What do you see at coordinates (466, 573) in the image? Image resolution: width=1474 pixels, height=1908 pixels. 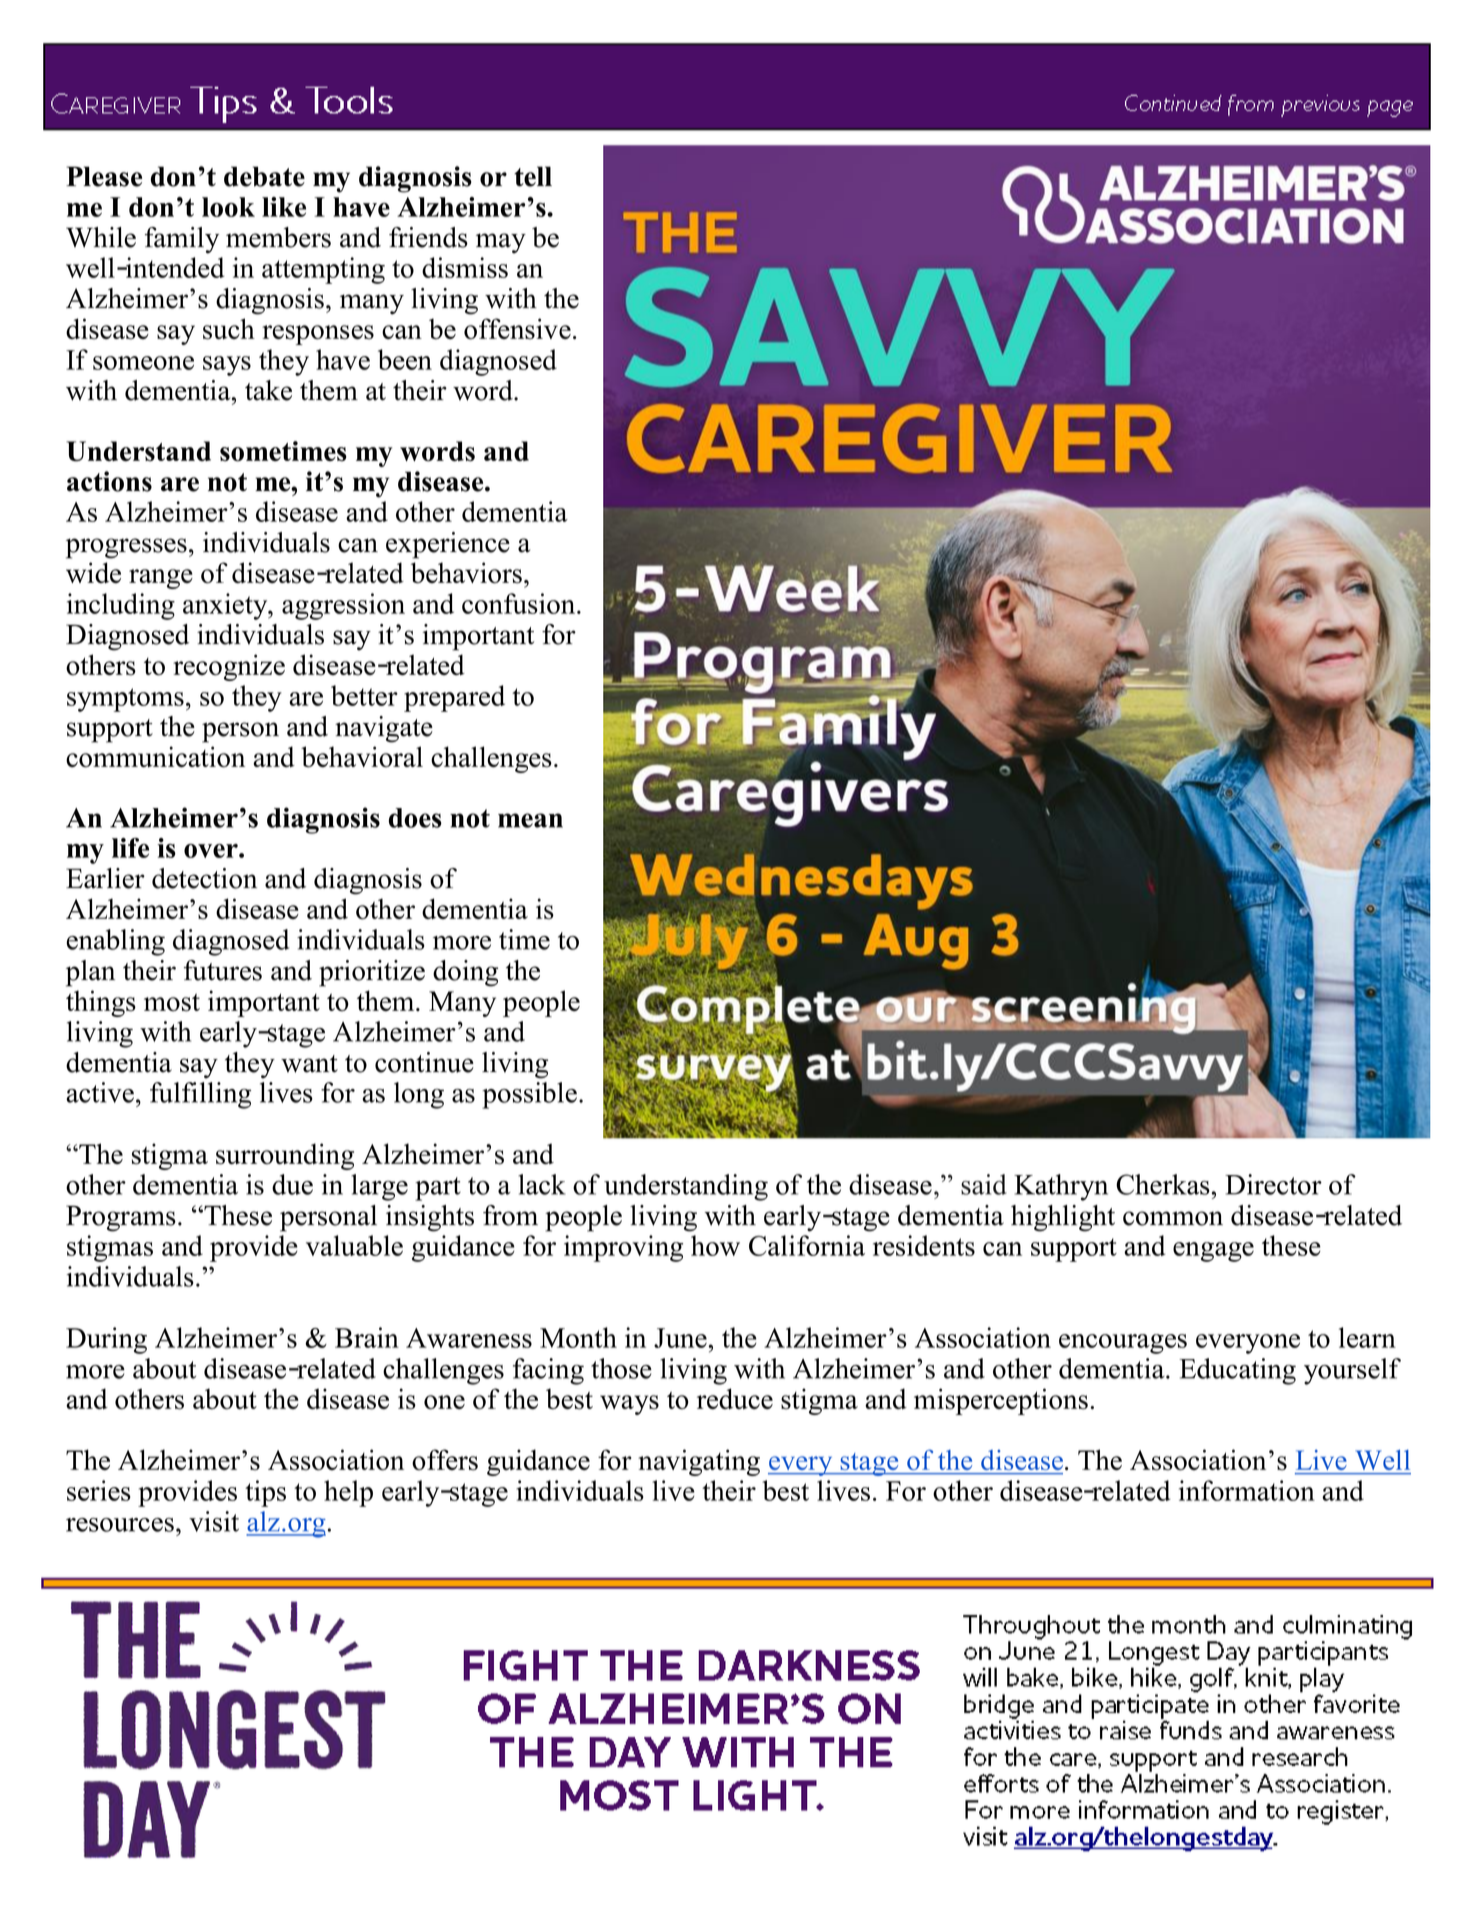 I see `behaviors` at bounding box center [466, 573].
